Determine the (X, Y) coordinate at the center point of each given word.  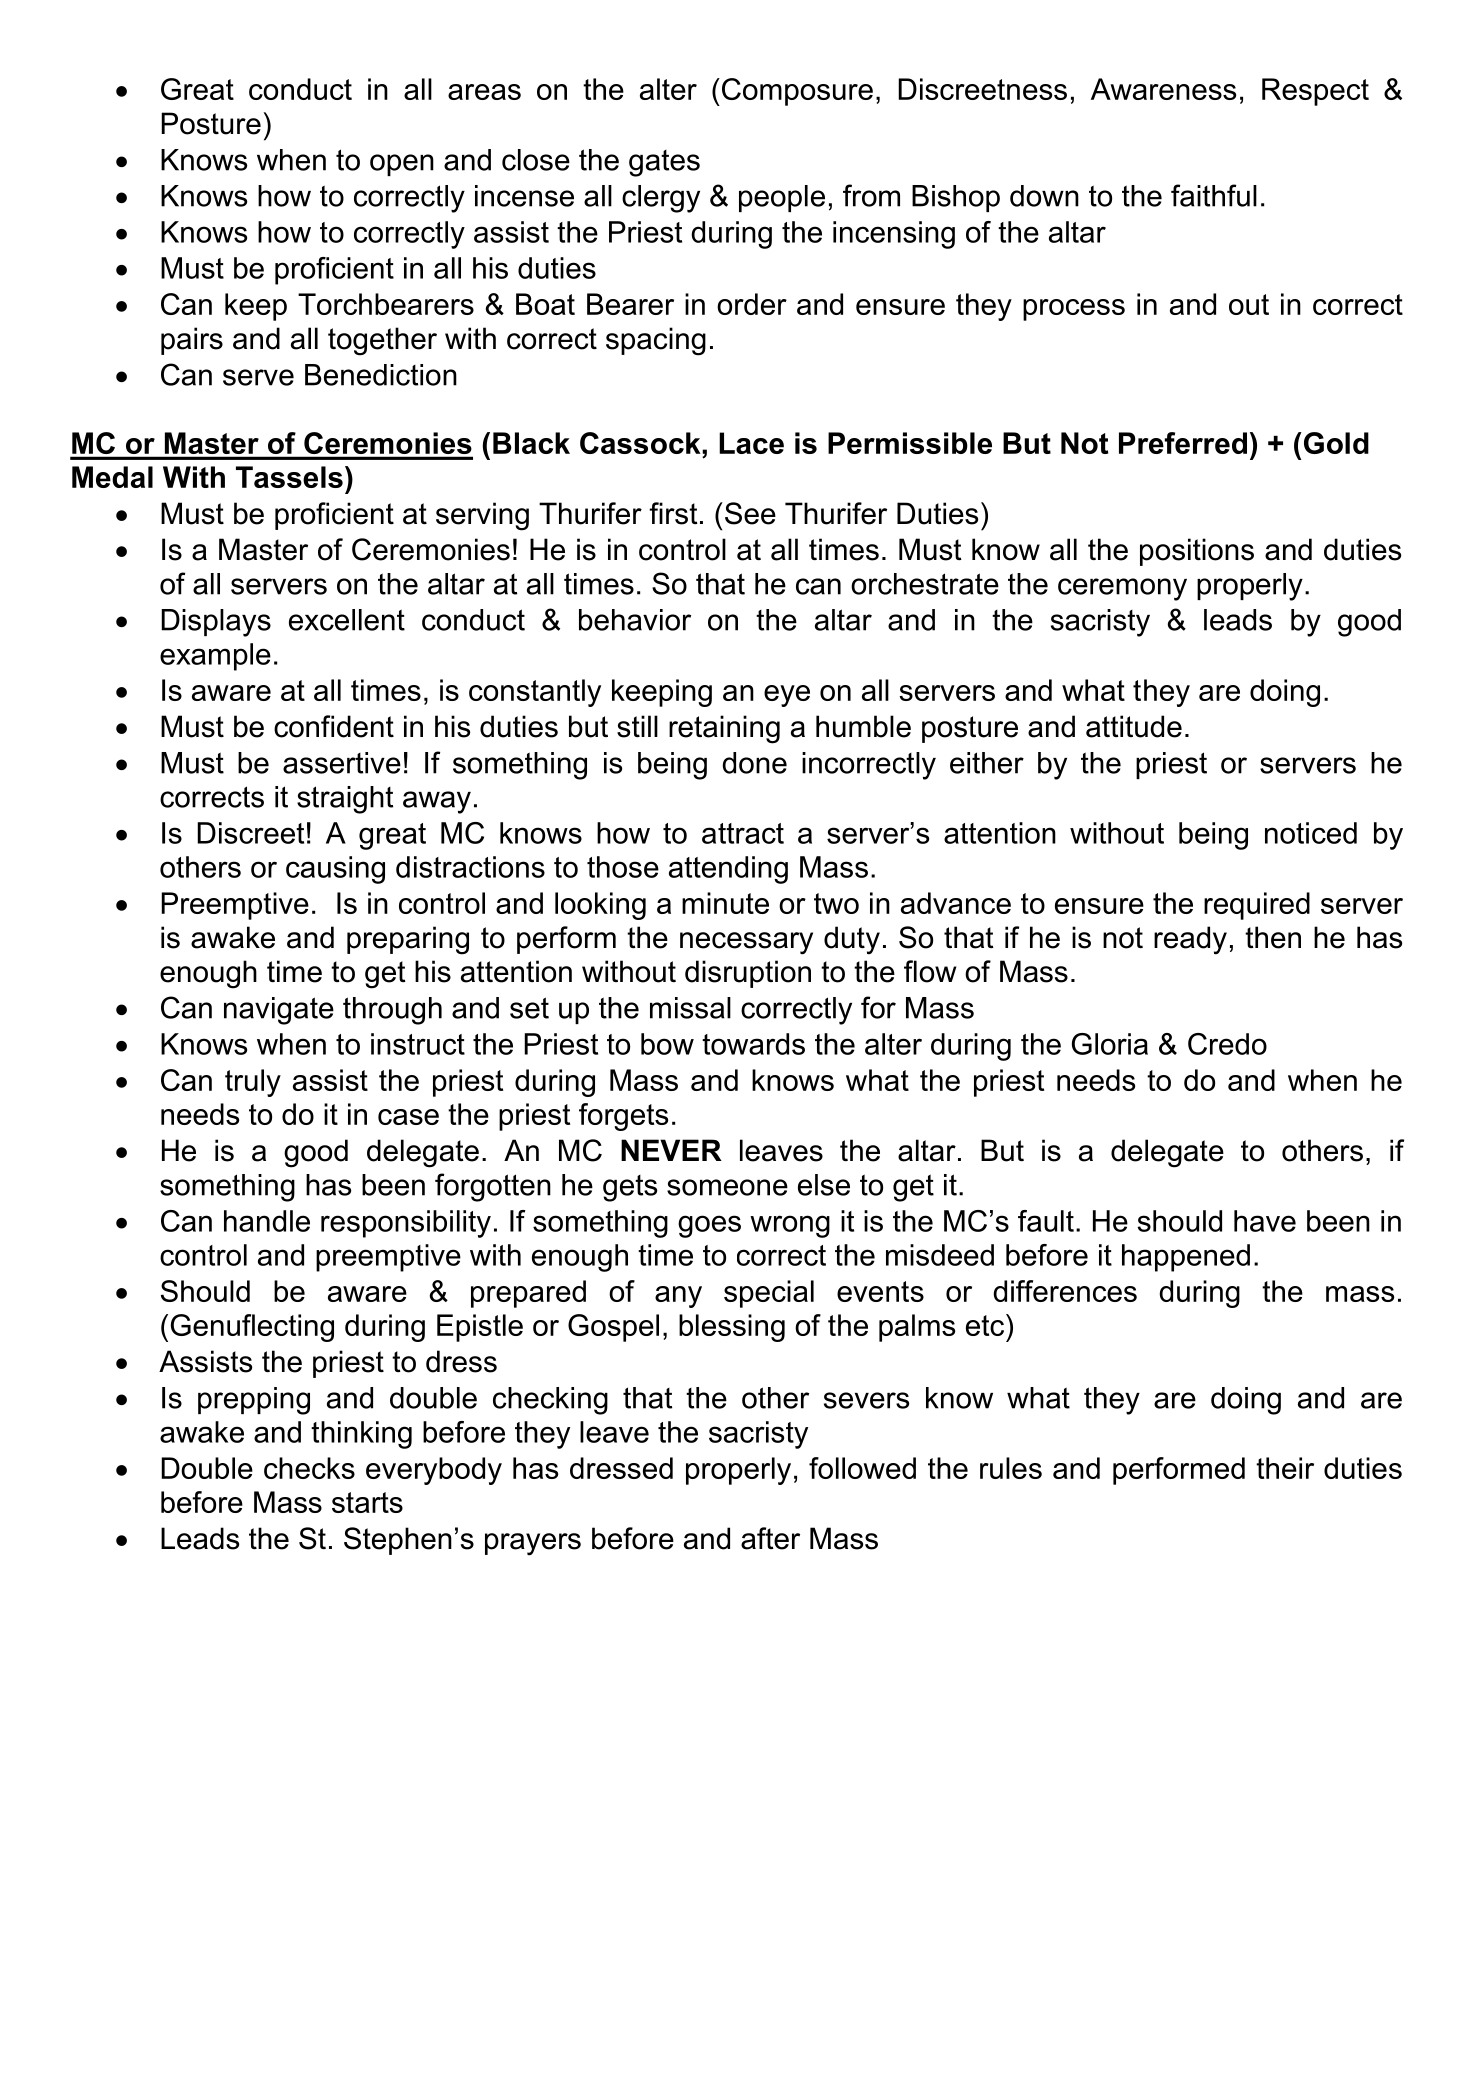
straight (345, 800)
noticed (1311, 833)
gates (664, 163)
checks (309, 1468)
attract (743, 833)
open (402, 165)
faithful (1214, 195)
